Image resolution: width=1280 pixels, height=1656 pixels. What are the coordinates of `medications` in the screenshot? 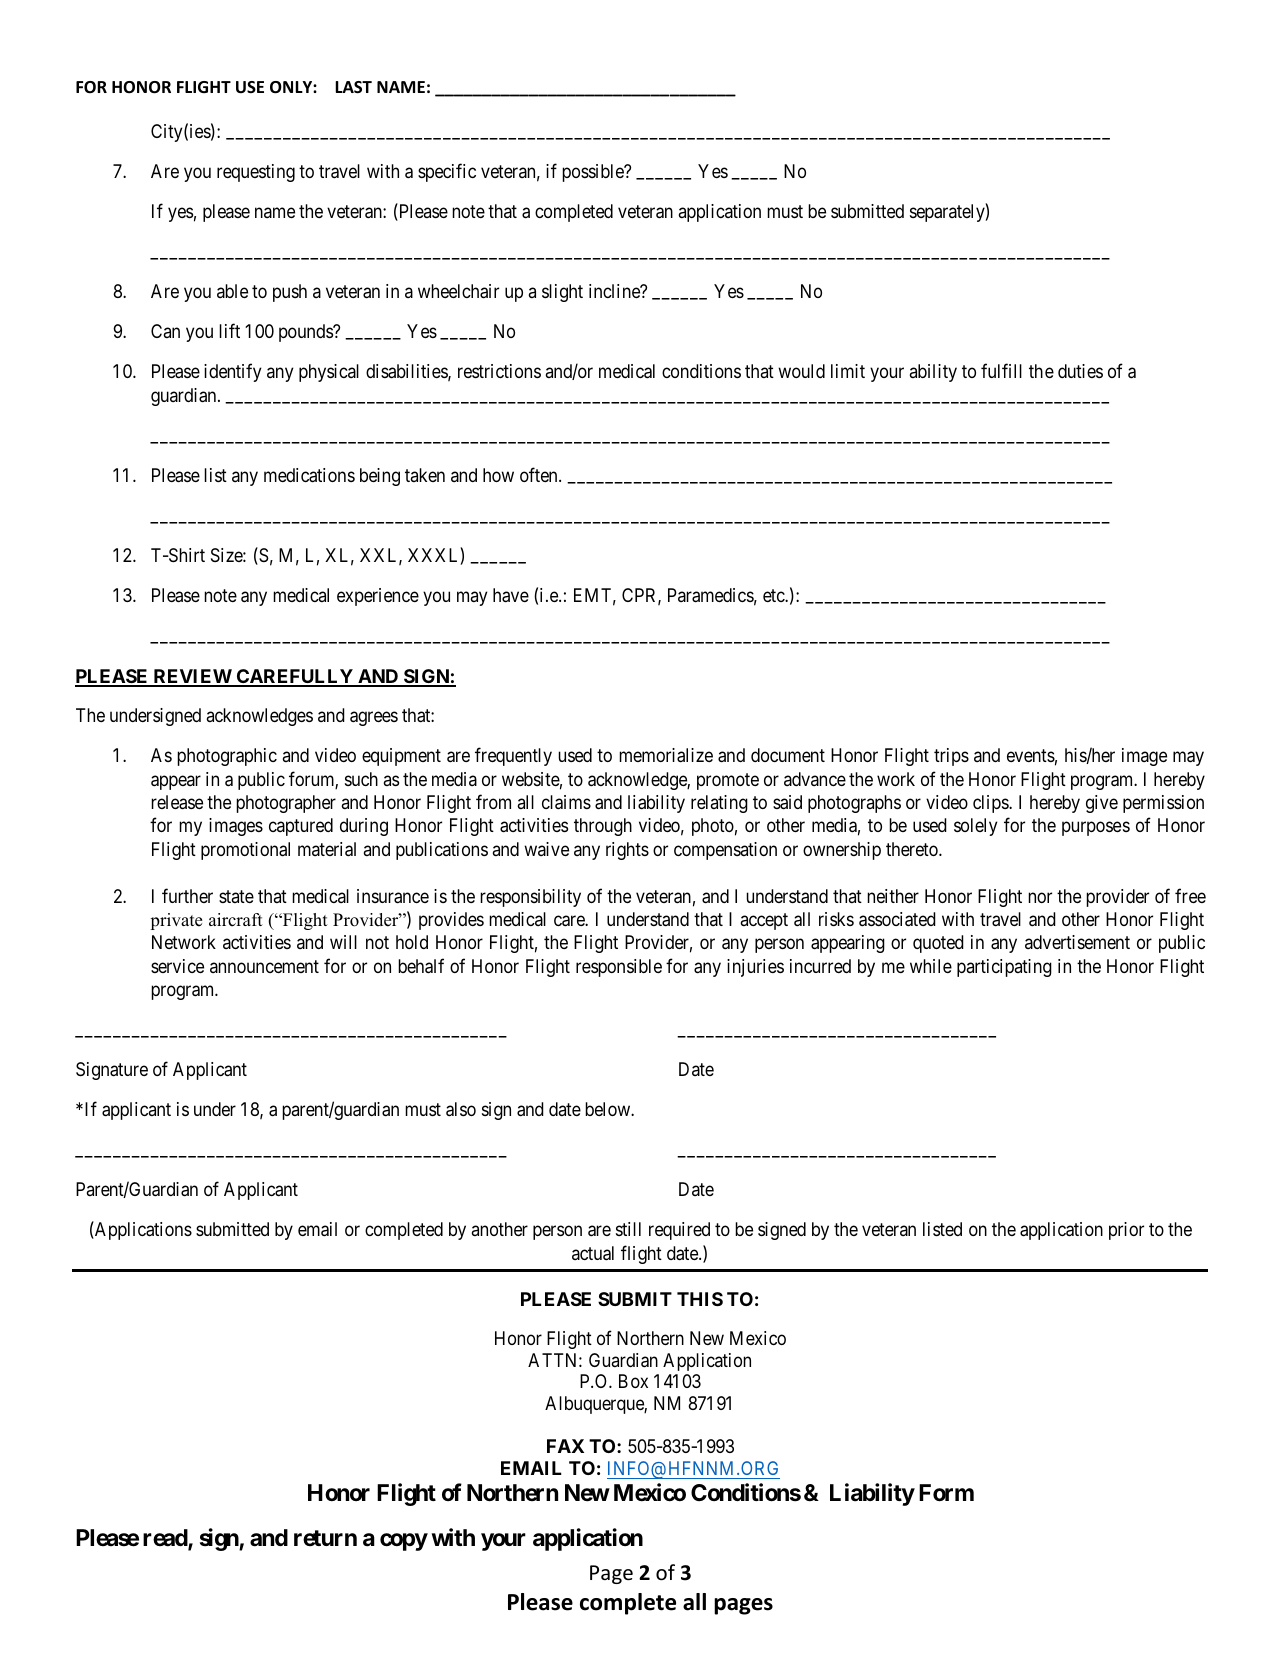 It's located at (309, 475).
